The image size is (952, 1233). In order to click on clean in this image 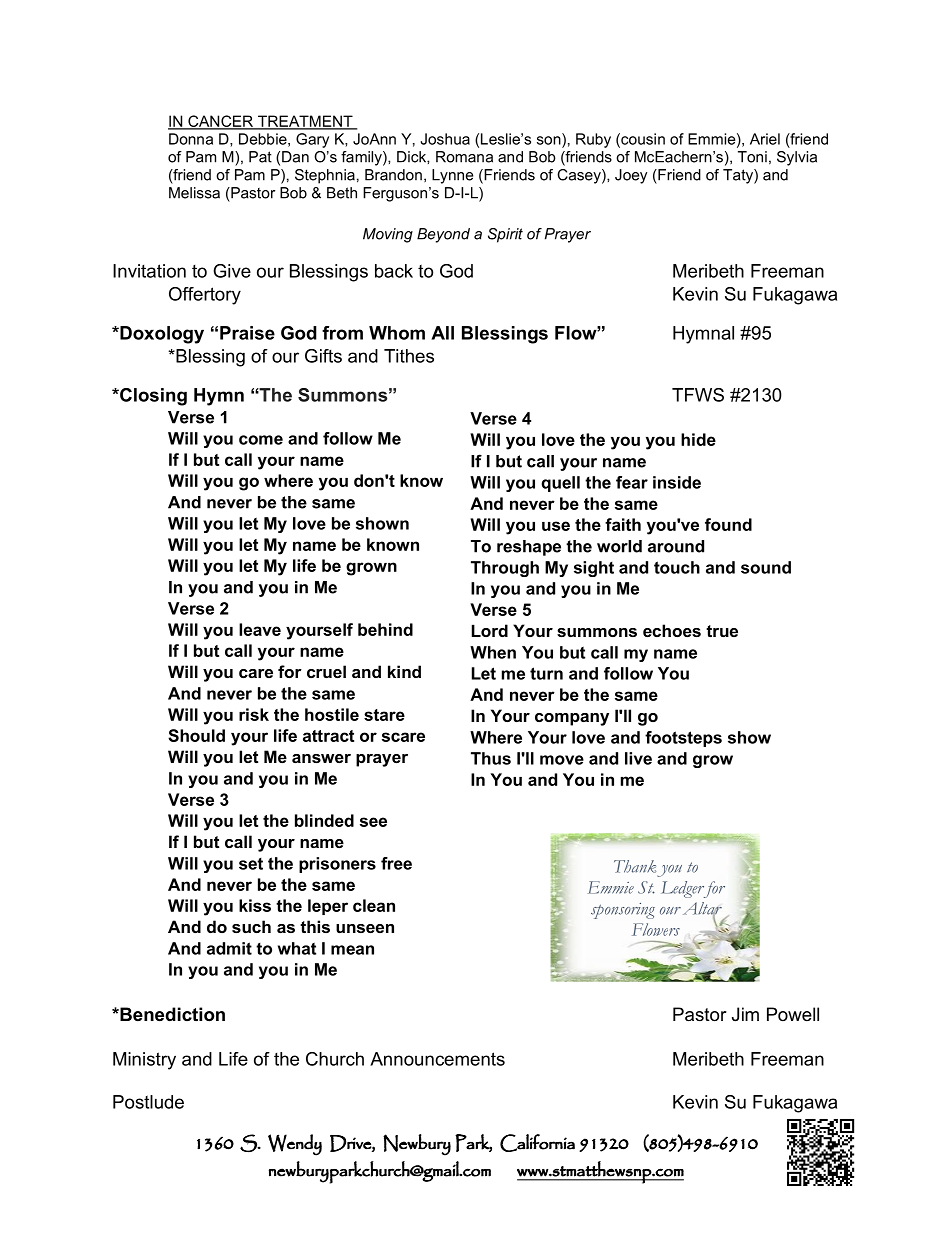, I will do `click(374, 905)`.
